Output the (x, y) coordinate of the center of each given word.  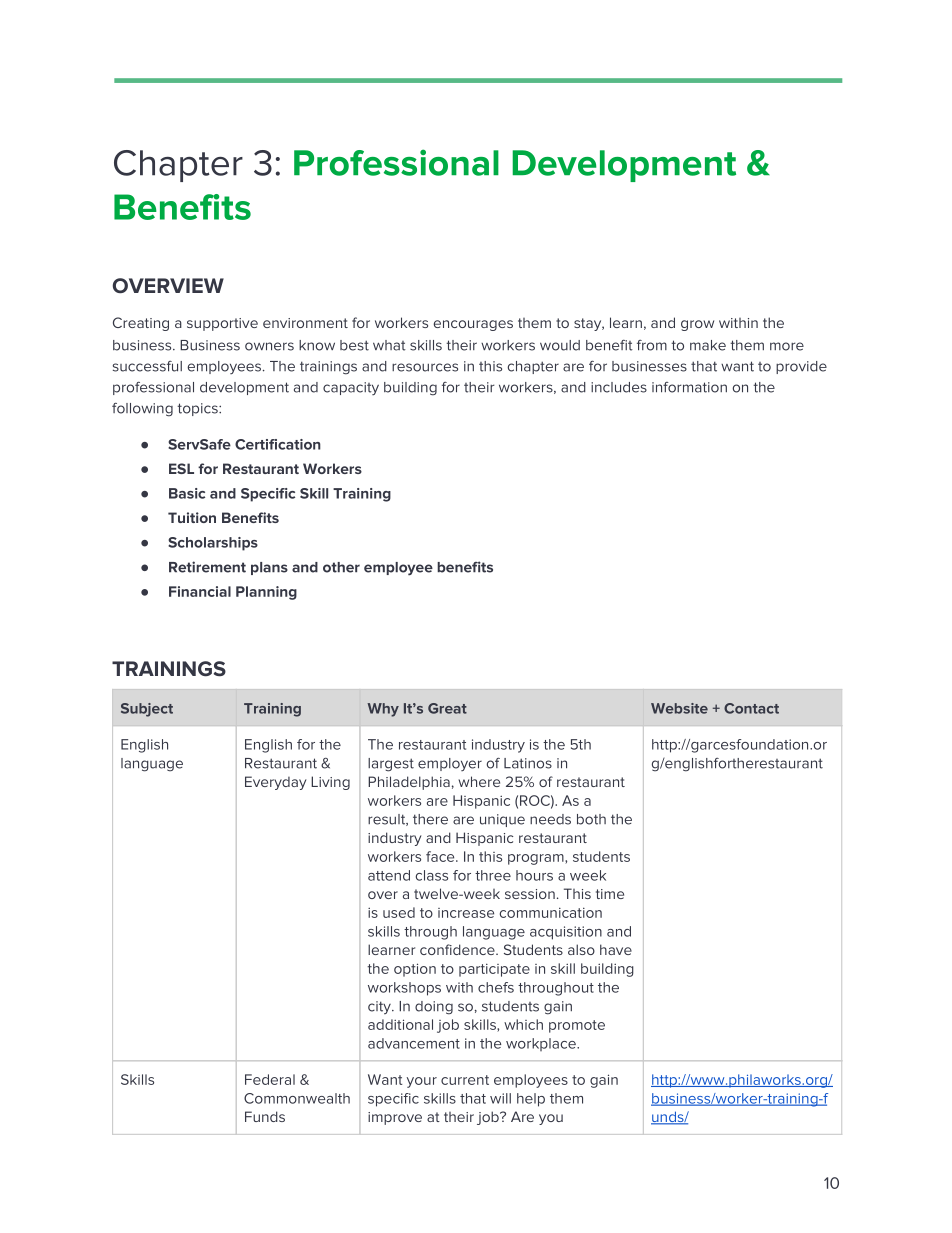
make (708, 345)
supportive (222, 324)
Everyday (275, 783)
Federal (270, 1079)
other (341, 567)
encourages (473, 325)
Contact (751, 708)
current (465, 1080)
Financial (200, 591)
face (441, 856)
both (591, 819)
